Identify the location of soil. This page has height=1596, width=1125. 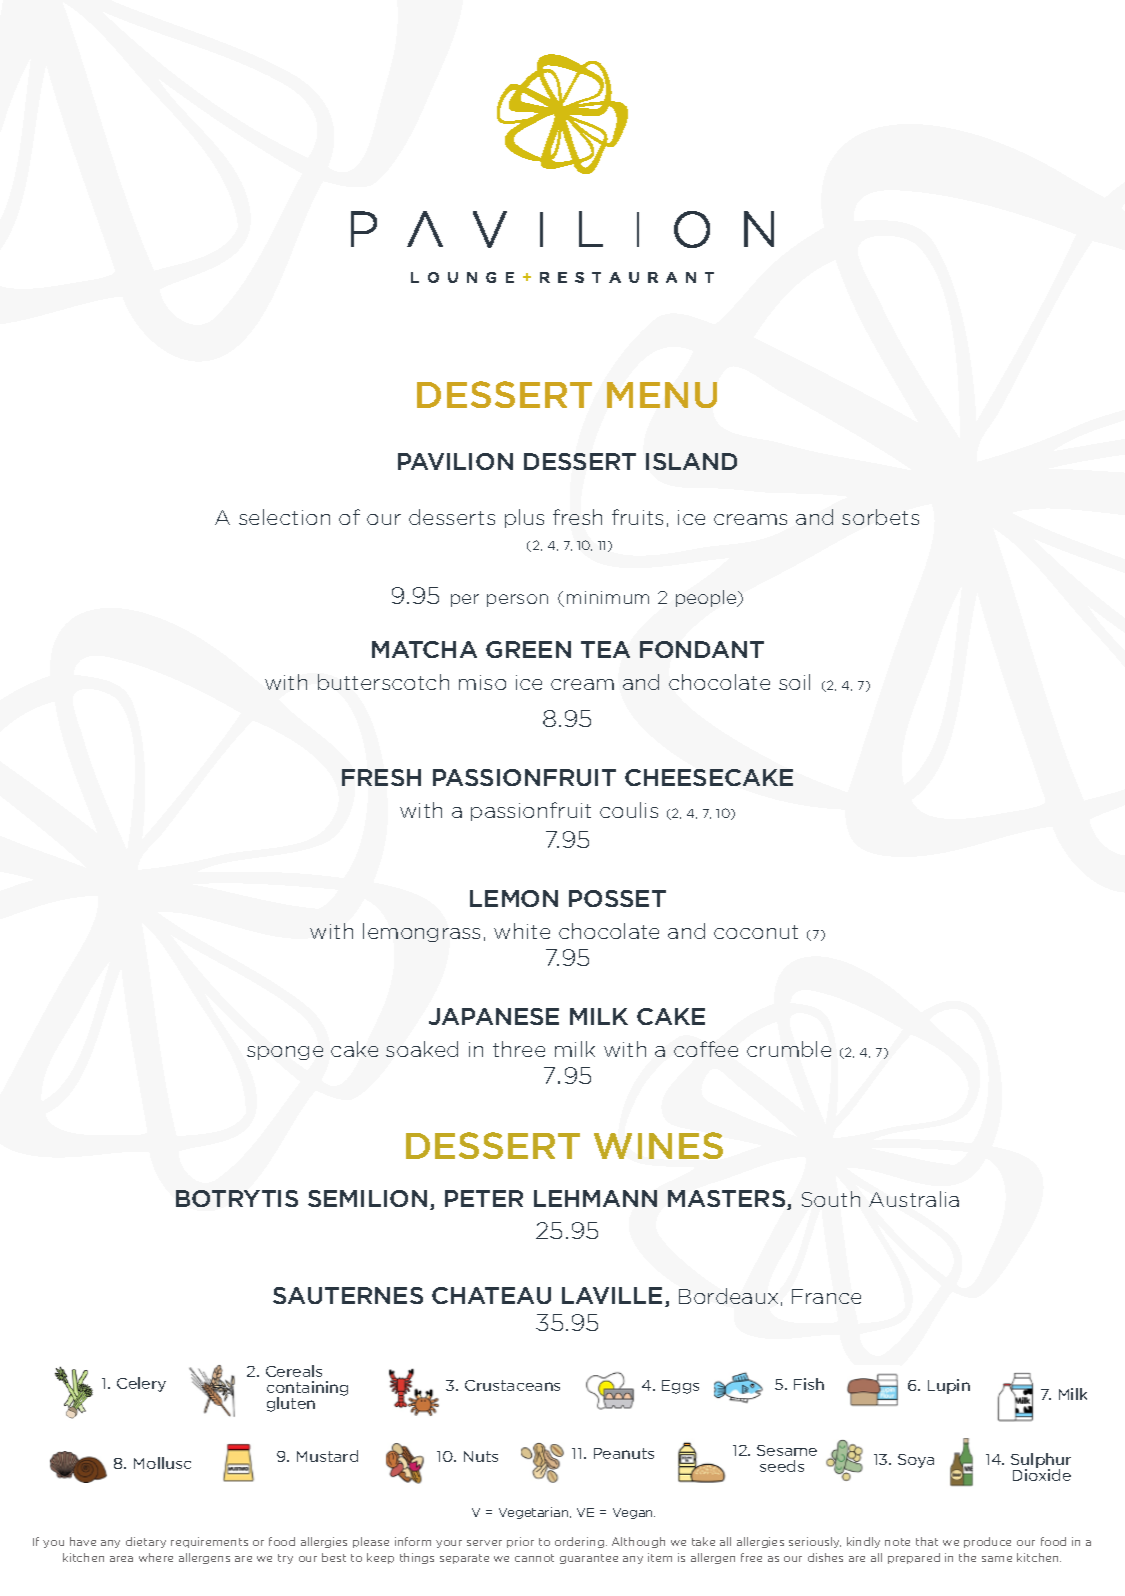
(794, 682).
